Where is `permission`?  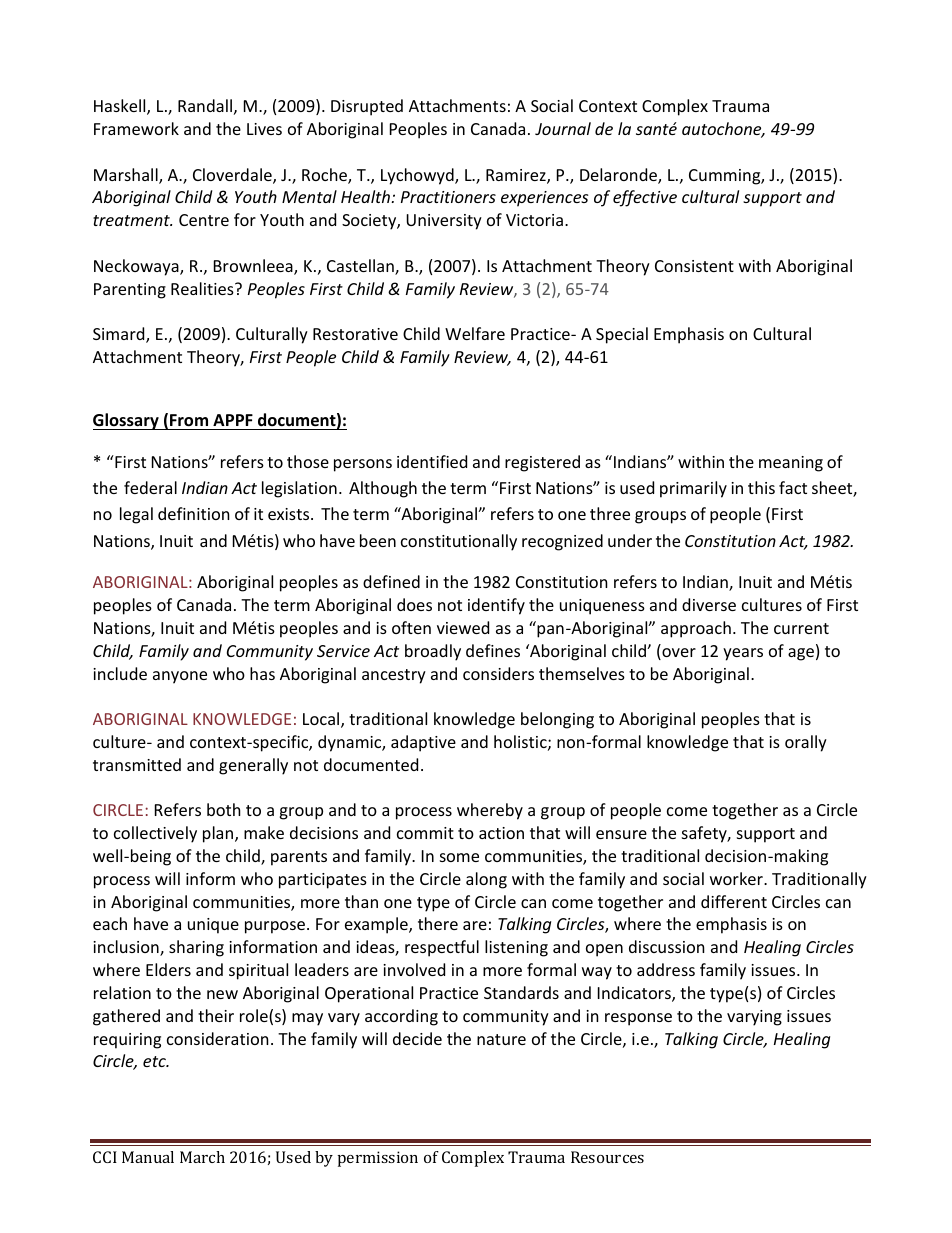 permission is located at coordinates (378, 1159).
